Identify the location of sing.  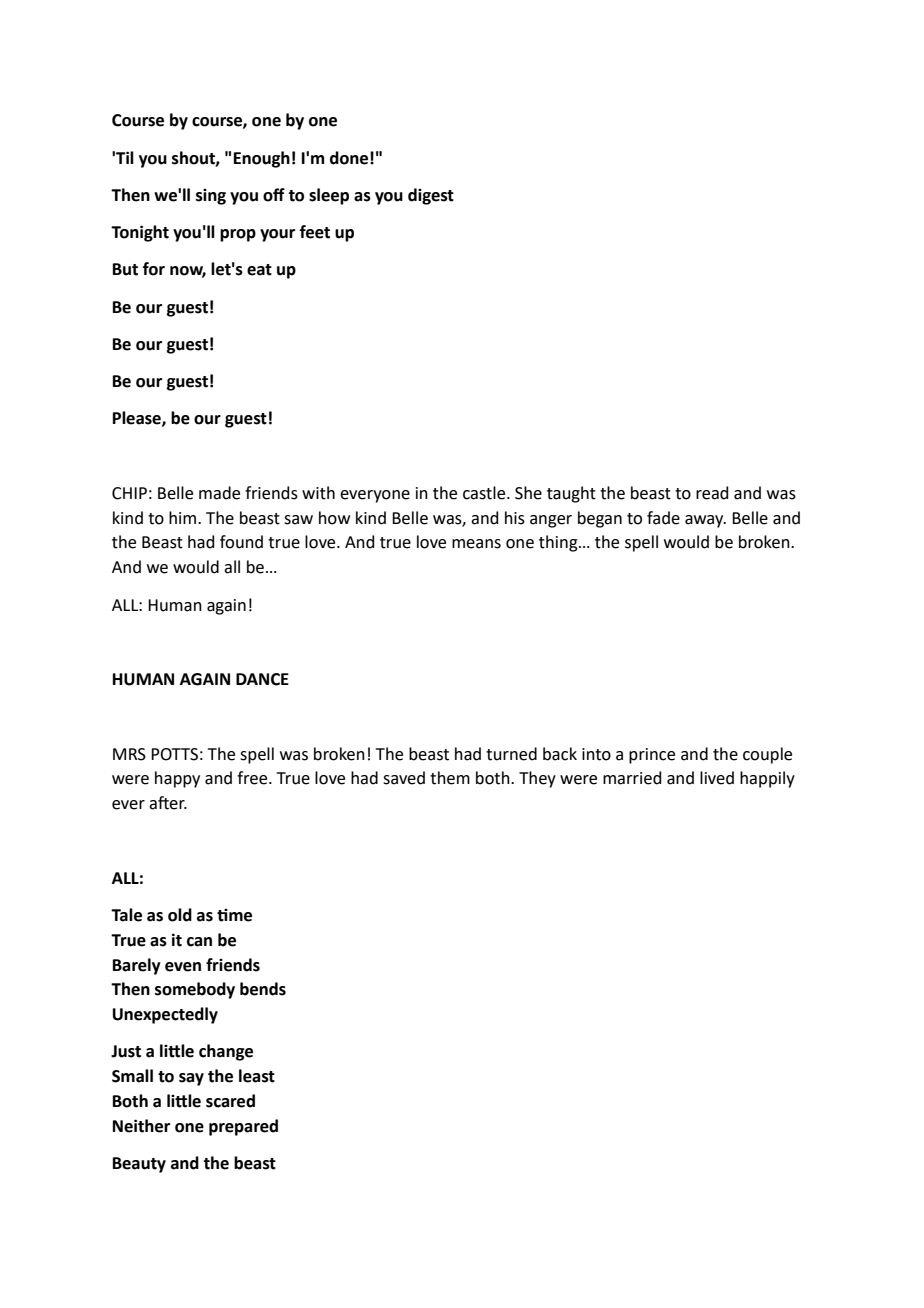
(211, 197).
